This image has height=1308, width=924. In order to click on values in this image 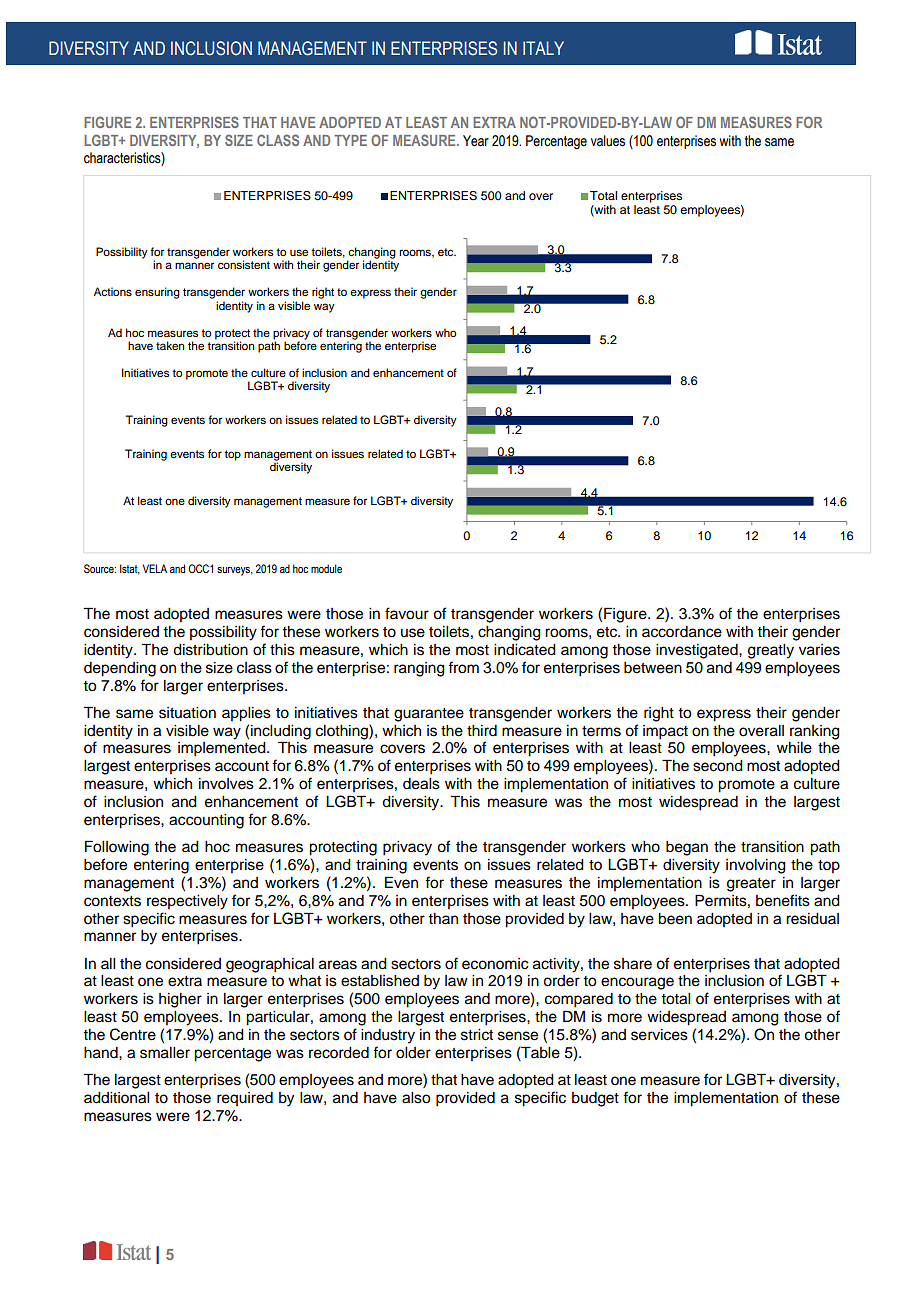, I will do `click(608, 141)`.
